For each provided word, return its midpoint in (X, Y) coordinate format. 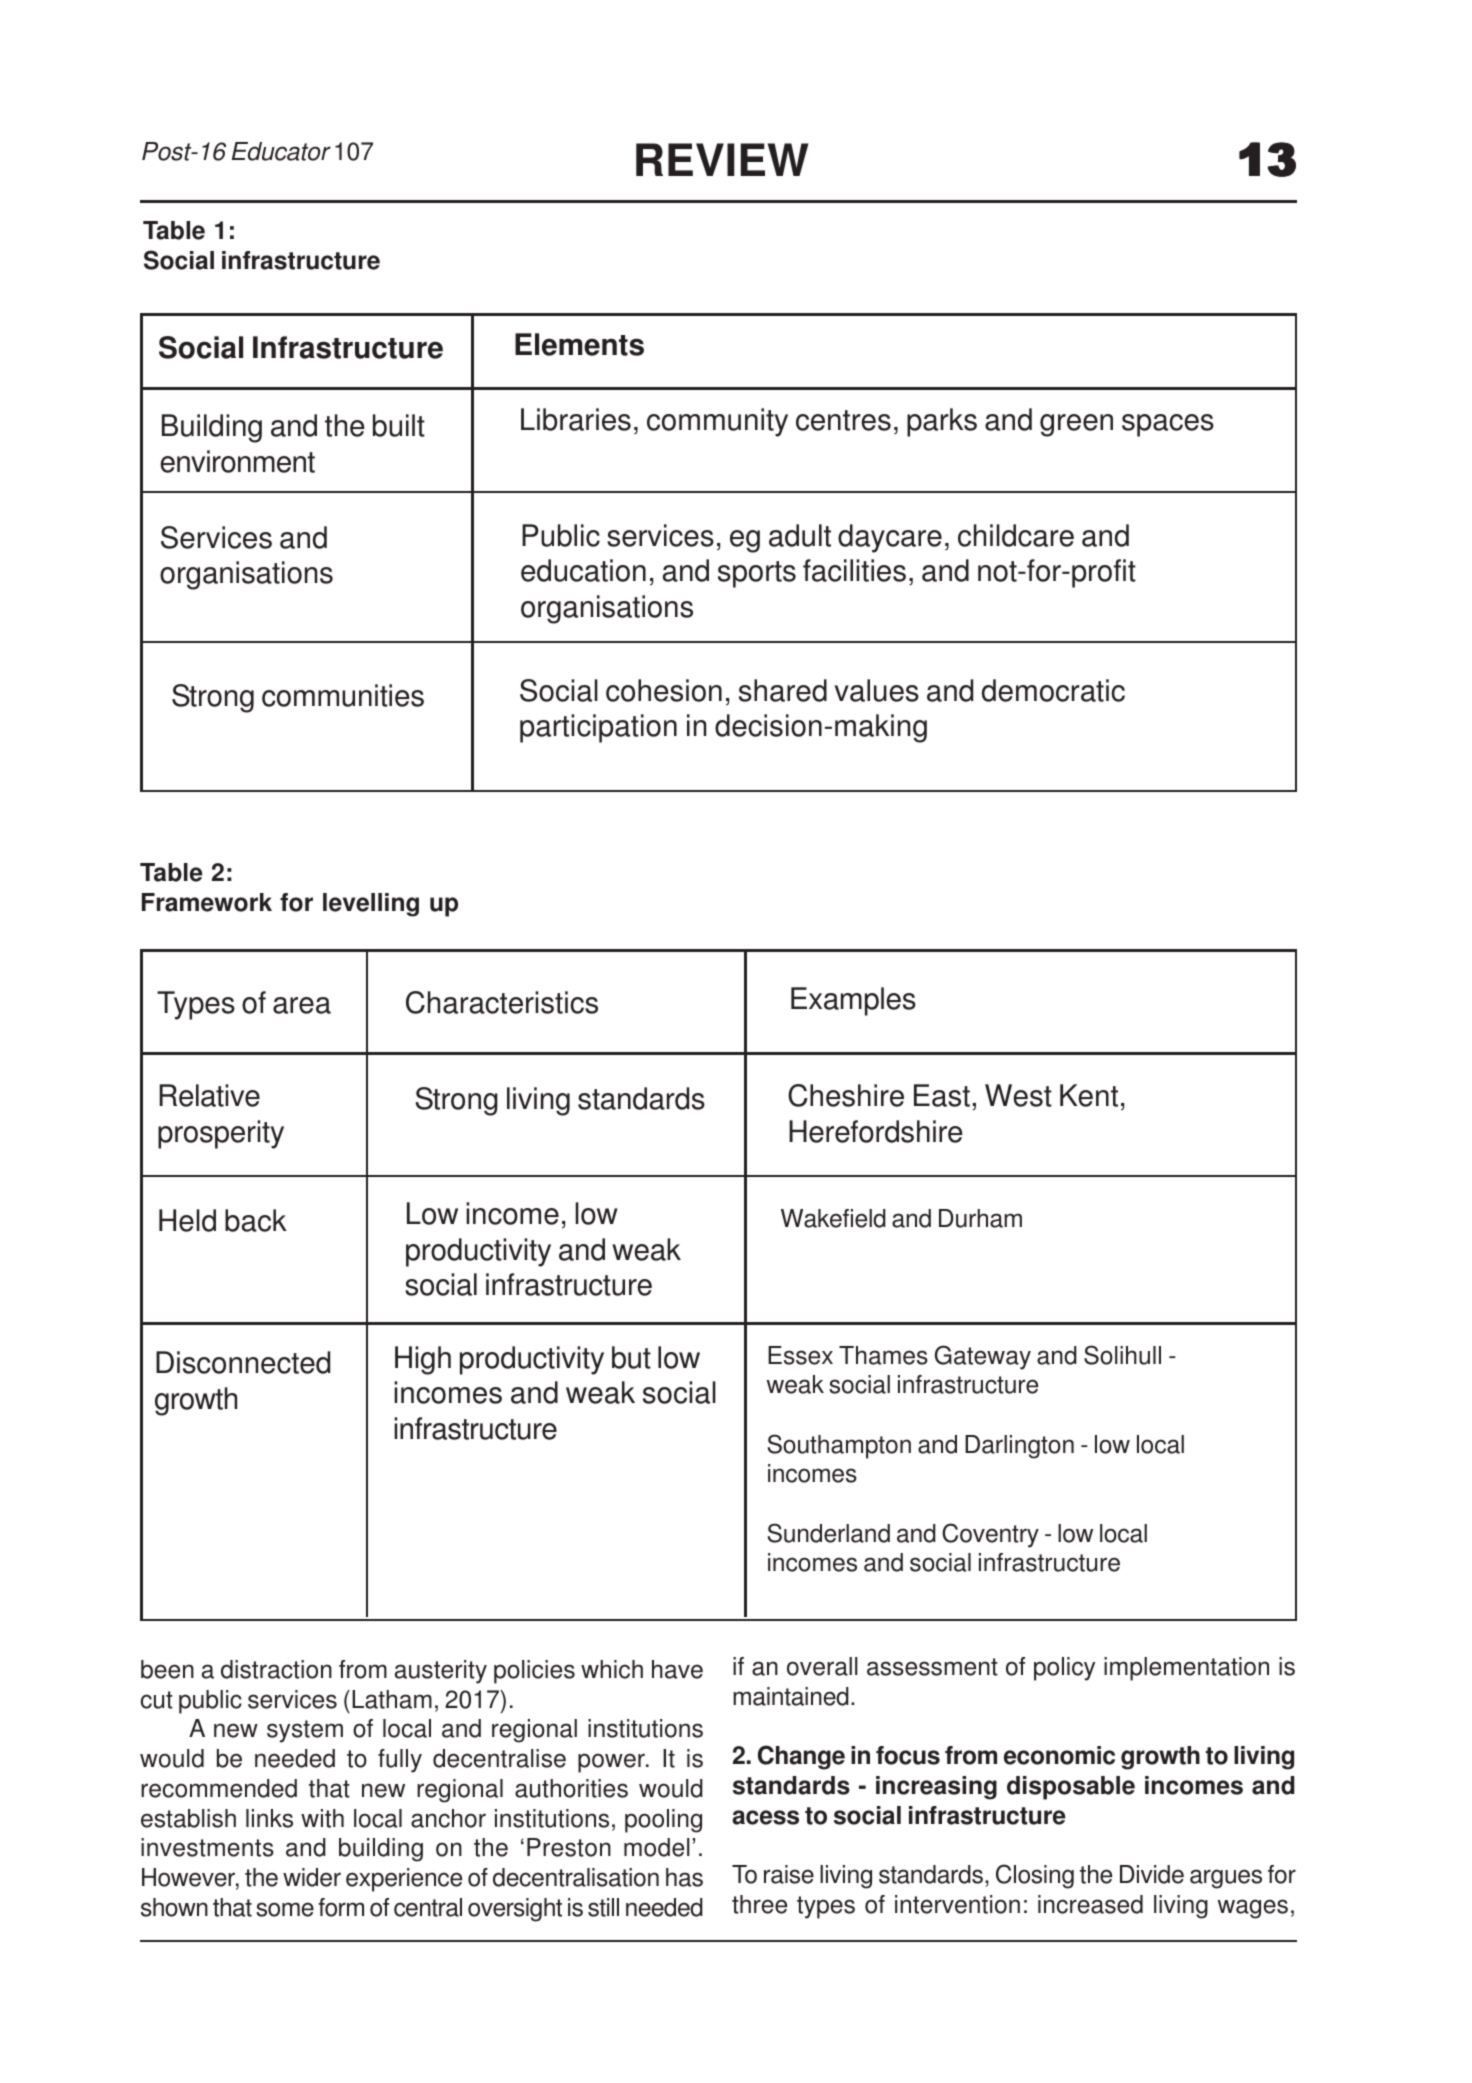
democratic (1053, 690)
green (1076, 425)
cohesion (664, 690)
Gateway (983, 1357)
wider (312, 1877)
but (631, 1357)
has (684, 1877)
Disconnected (243, 1362)
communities (343, 695)
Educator (281, 151)
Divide (1152, 1874)
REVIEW (722, 159)
